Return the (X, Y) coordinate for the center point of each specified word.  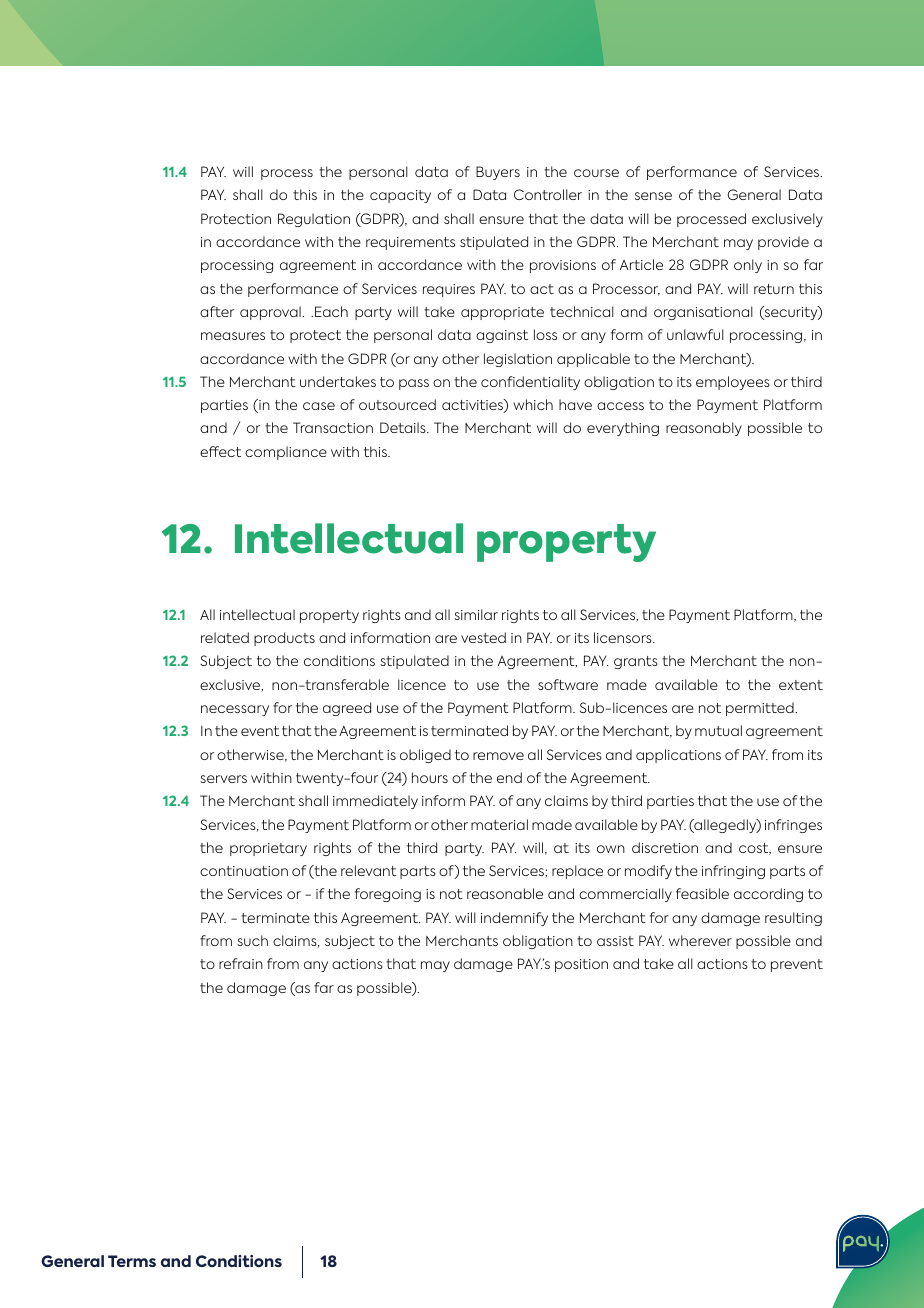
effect (220, 451)
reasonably (704, 429)
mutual (718, 730)
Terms (132, 1261)
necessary (235, 710)
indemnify (514, 919)
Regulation (314, 220)
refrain (241, 963)
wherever (700, 940)
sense (653, 196)
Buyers (498, 173)
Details (404, 427)
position (581, 965)
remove (498, 756)
